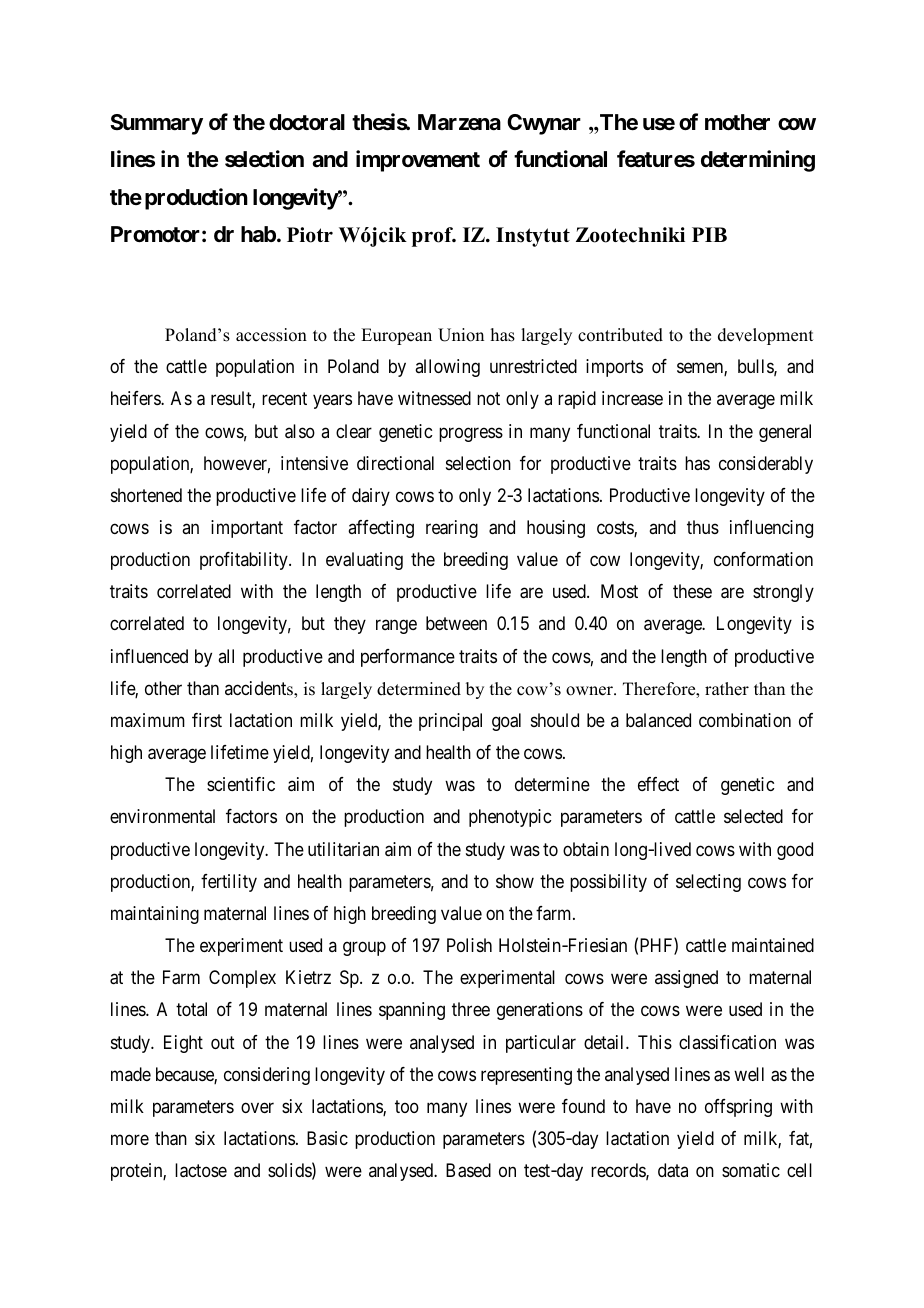 Image resolution: width=924 pixels, height=1308 pixels. What do you see at coordinates (201, 1170) in the screenshot?
I see `lactose` at bounding box center [201, 1170].
